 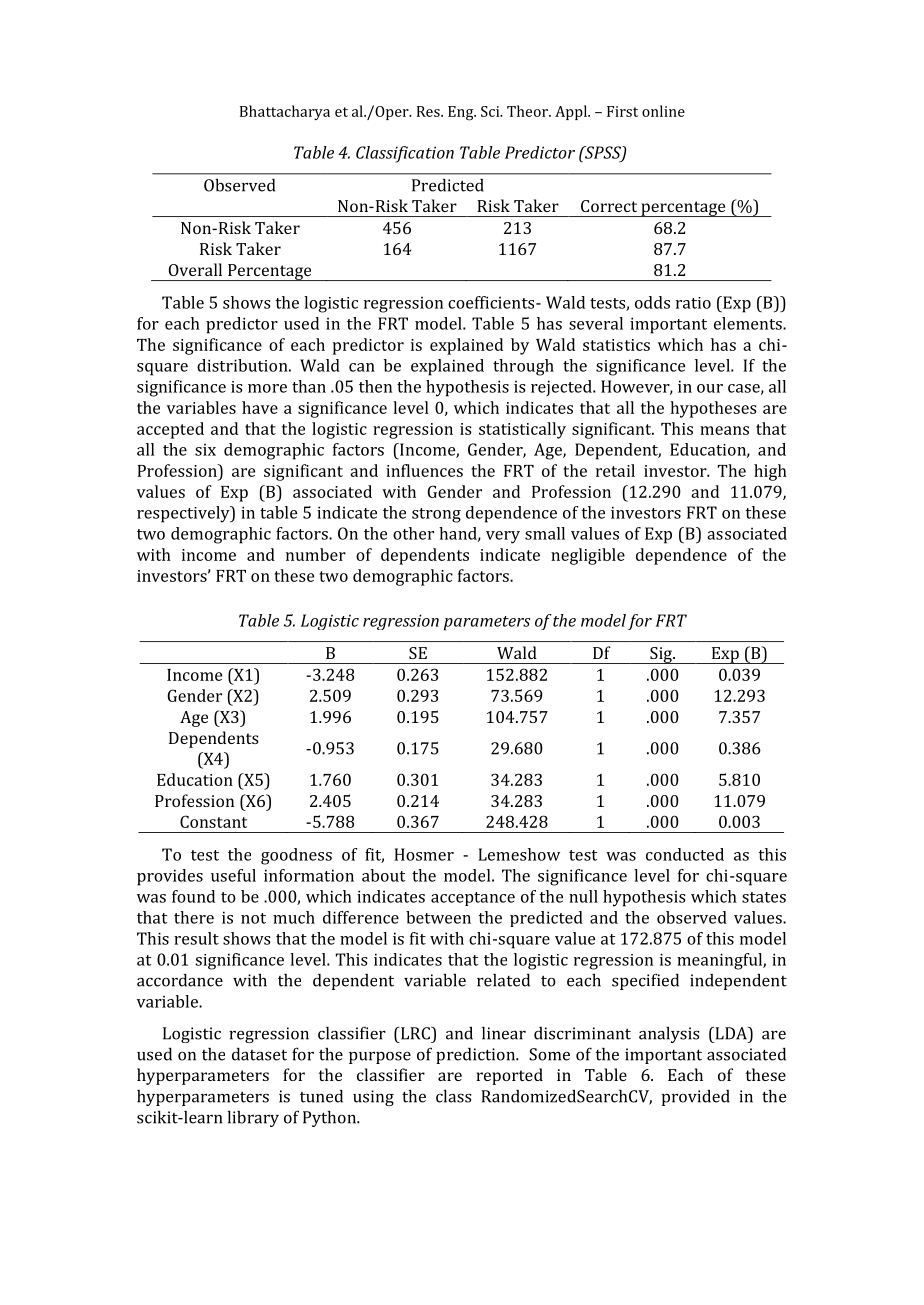 I want to click on influences, so click(x=424, y=470).
